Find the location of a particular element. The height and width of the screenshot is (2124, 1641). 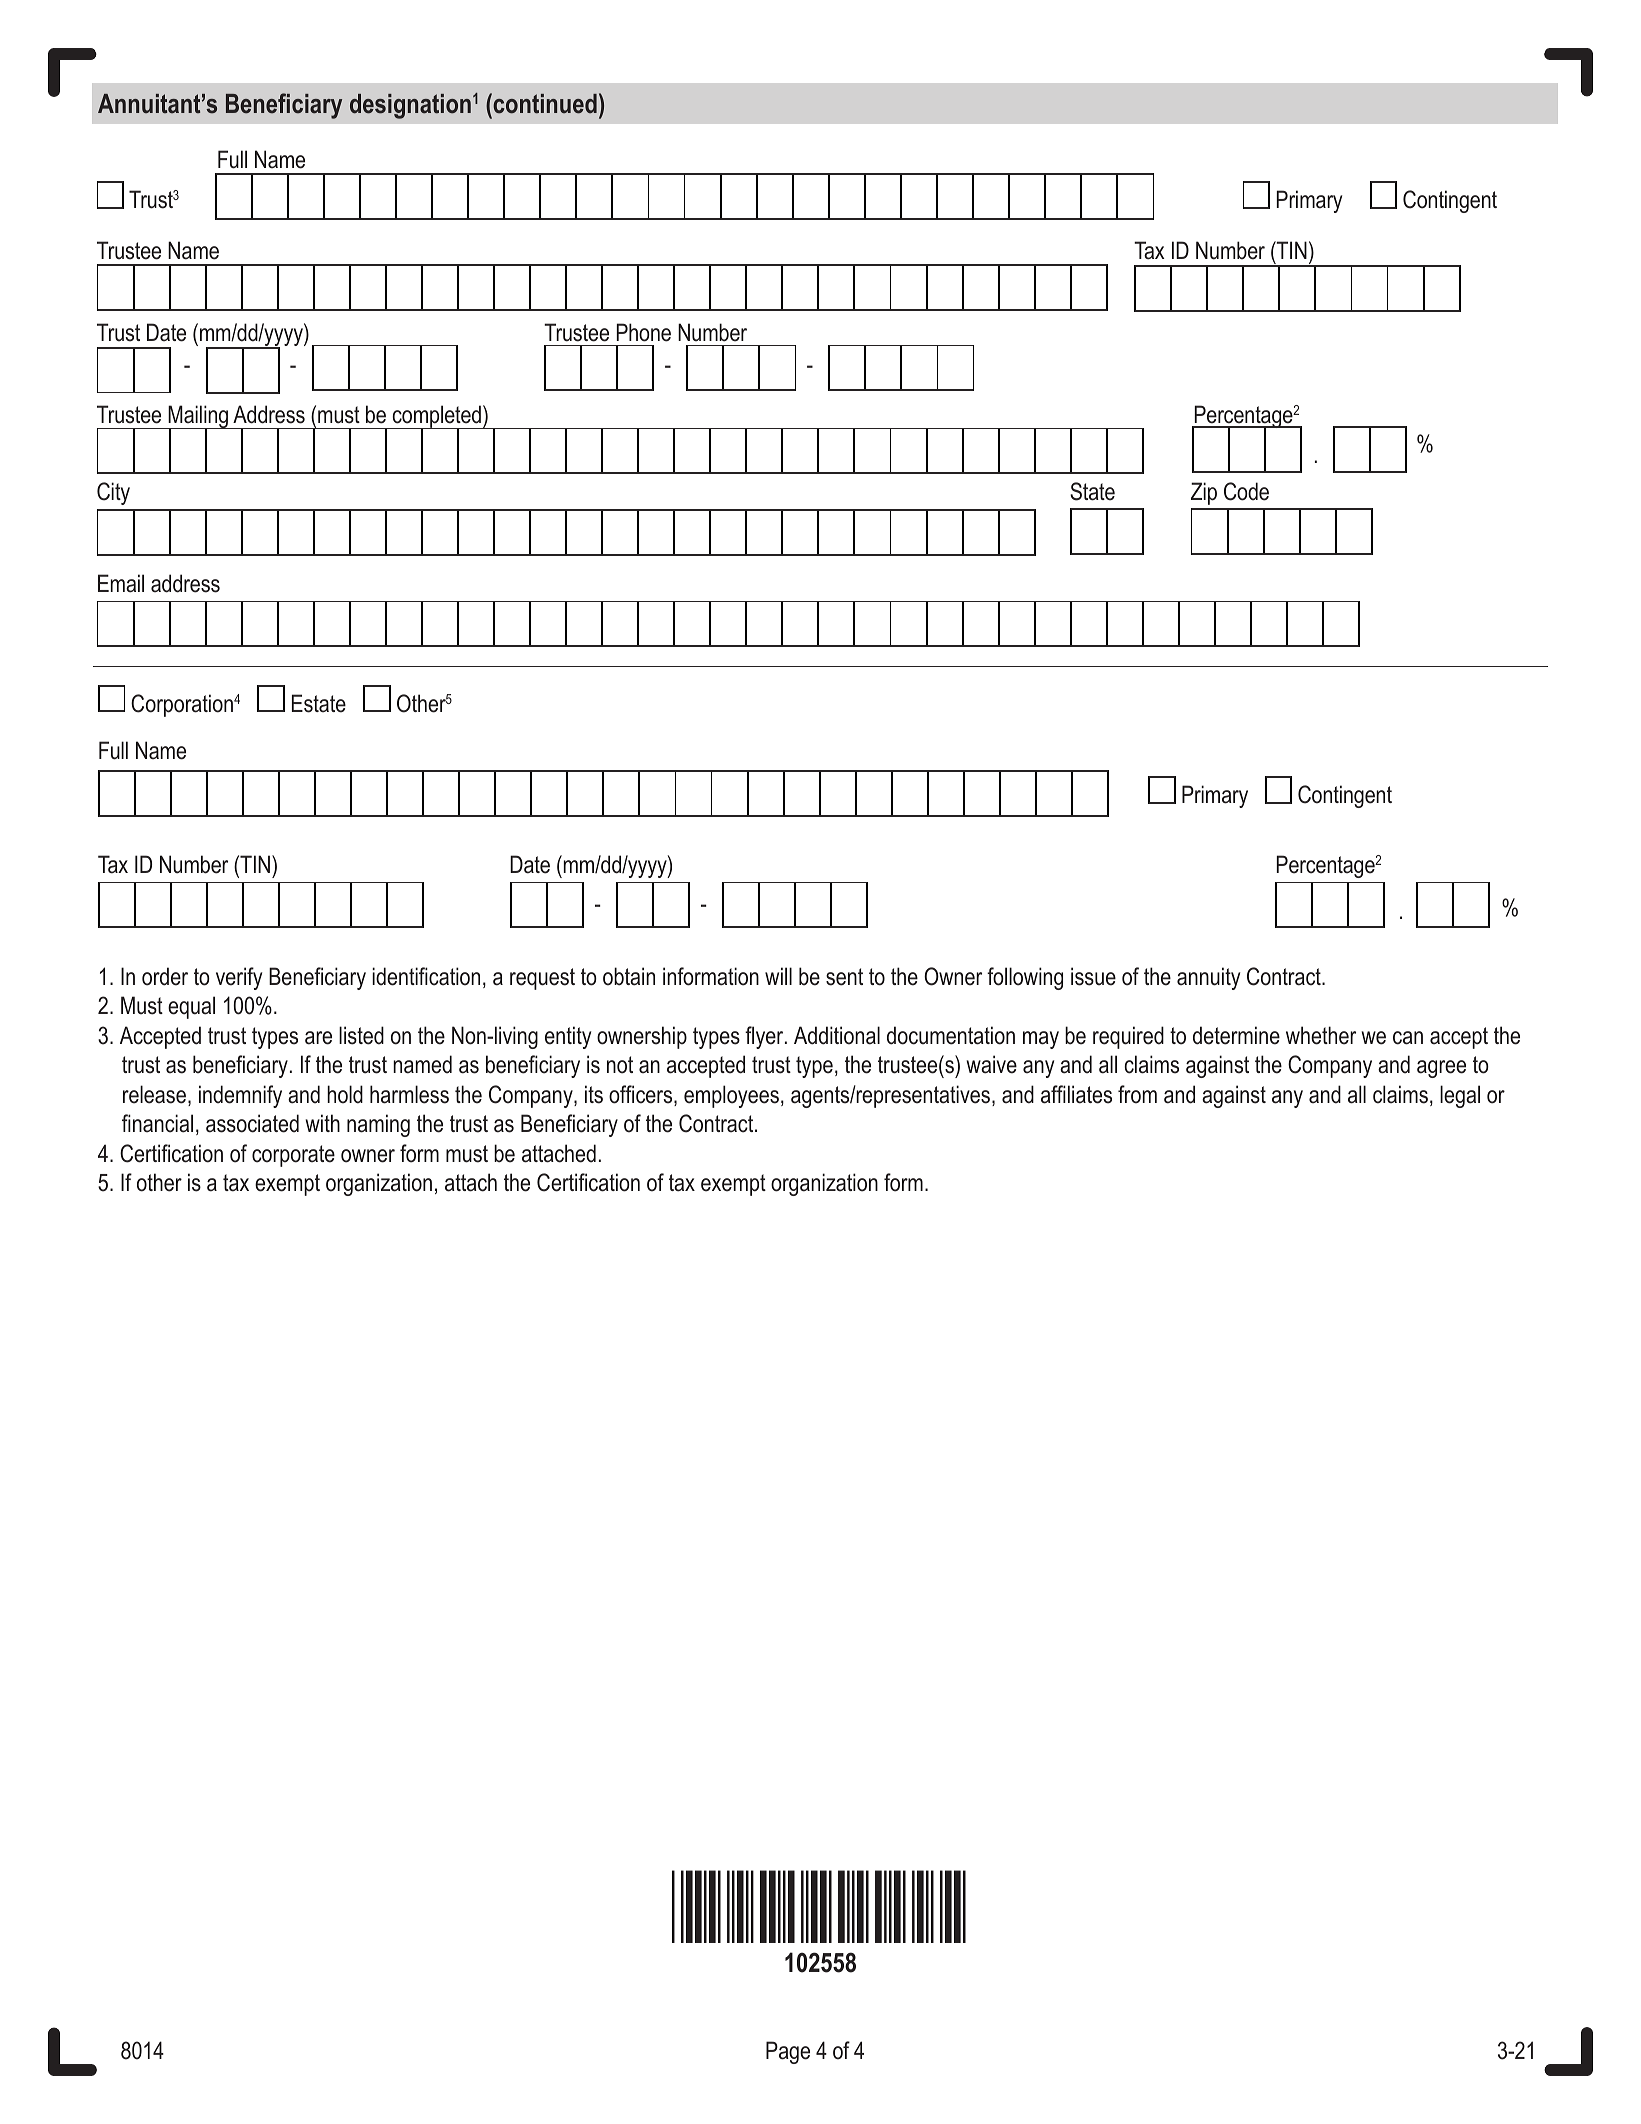

Code is located at coordinates (1246, 491).
